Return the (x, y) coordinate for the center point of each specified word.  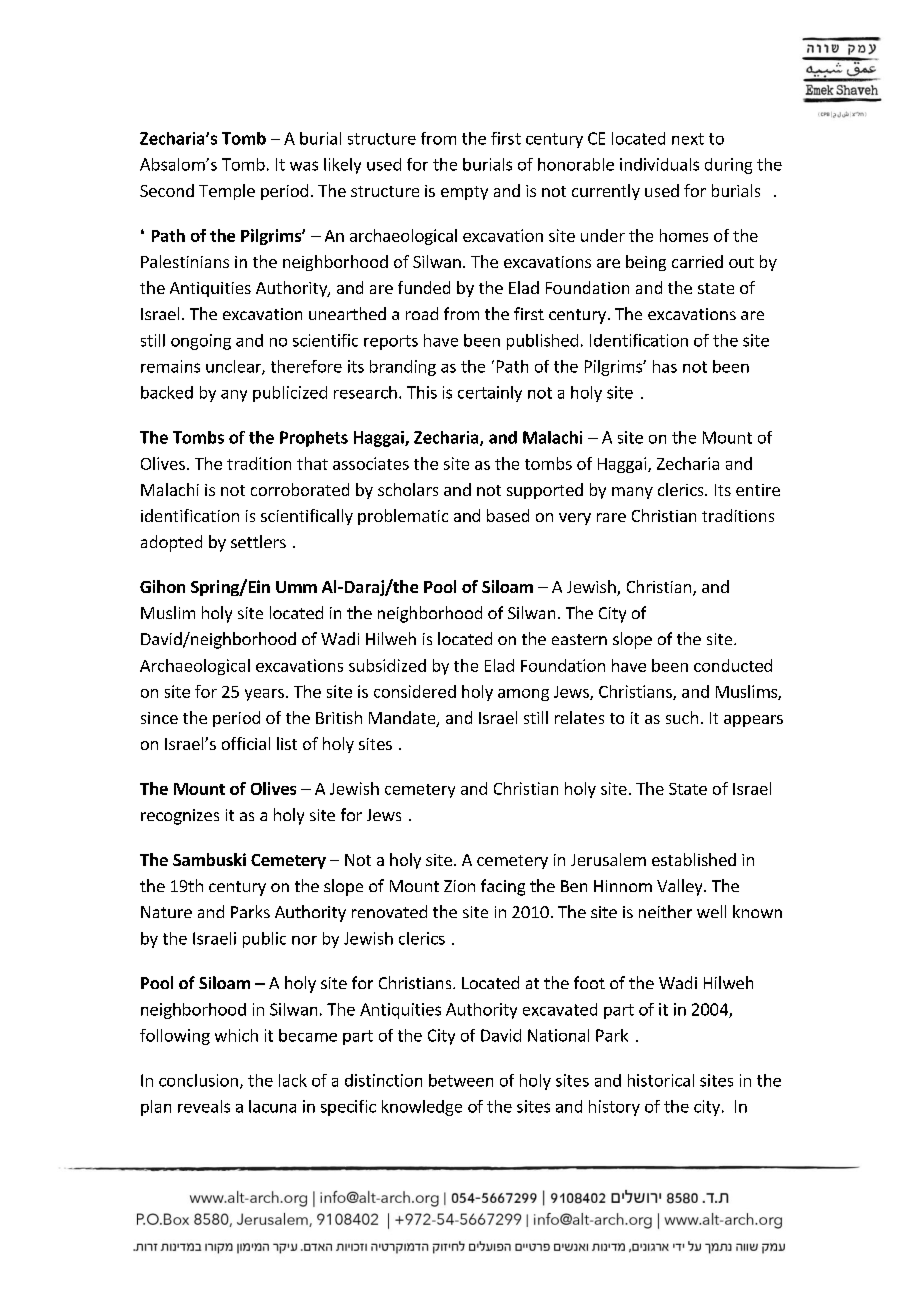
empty (464, 193)
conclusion (198, 1080)
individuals (659, 164)
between (461, 1080)
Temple (227, 192)
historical (661, 1080)
